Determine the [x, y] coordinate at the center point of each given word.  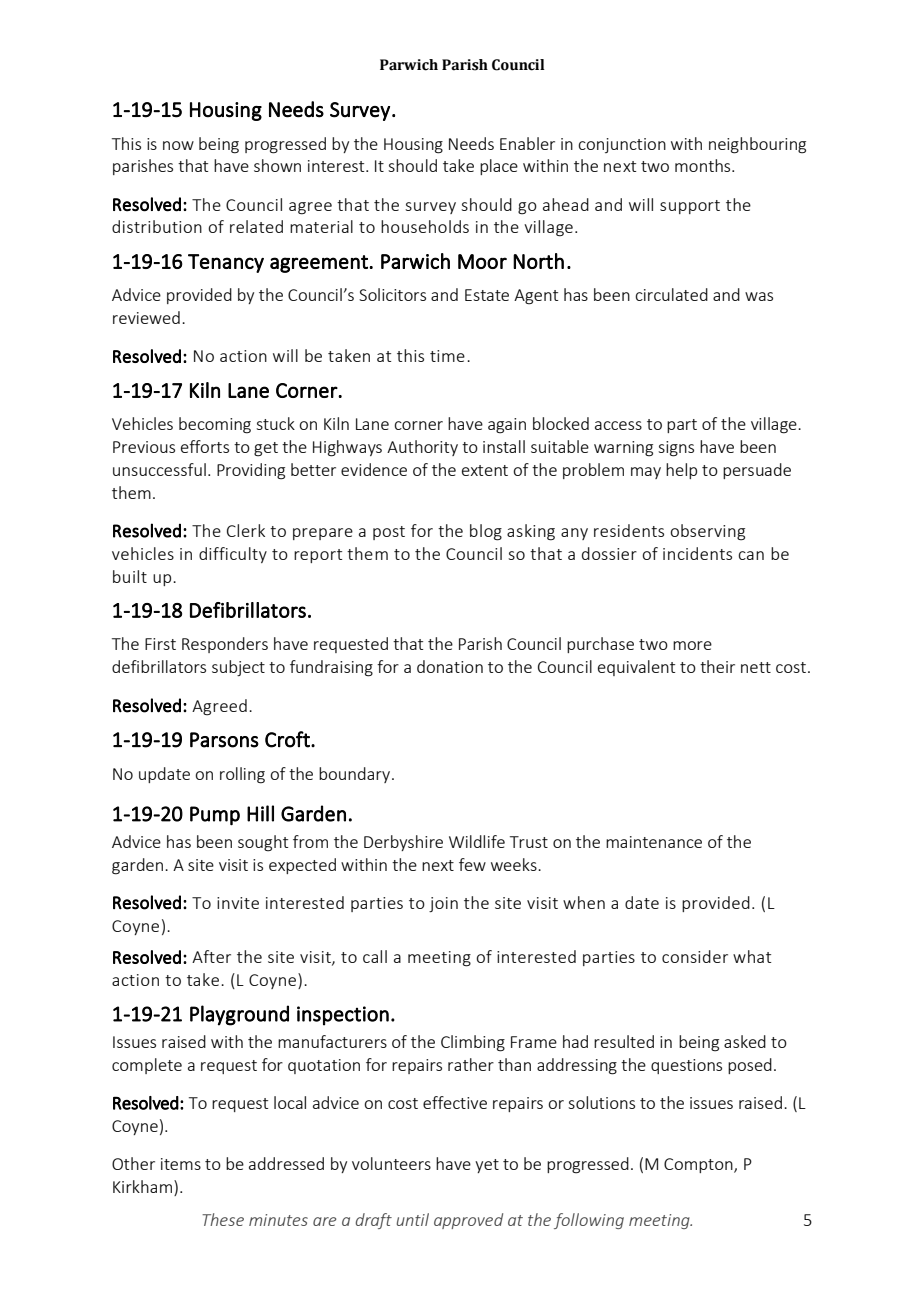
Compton [699, 1165]
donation [450, 666]
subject [238, 668]
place [499, 167]
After [211, 956]
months [704, 165]
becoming [215, 425]
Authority [422, 448]
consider [695, 956]
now [178, 145]
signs [676, 449]
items [181, 1164]
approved [468, 1221]
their [717, 666]
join [443, 904]
